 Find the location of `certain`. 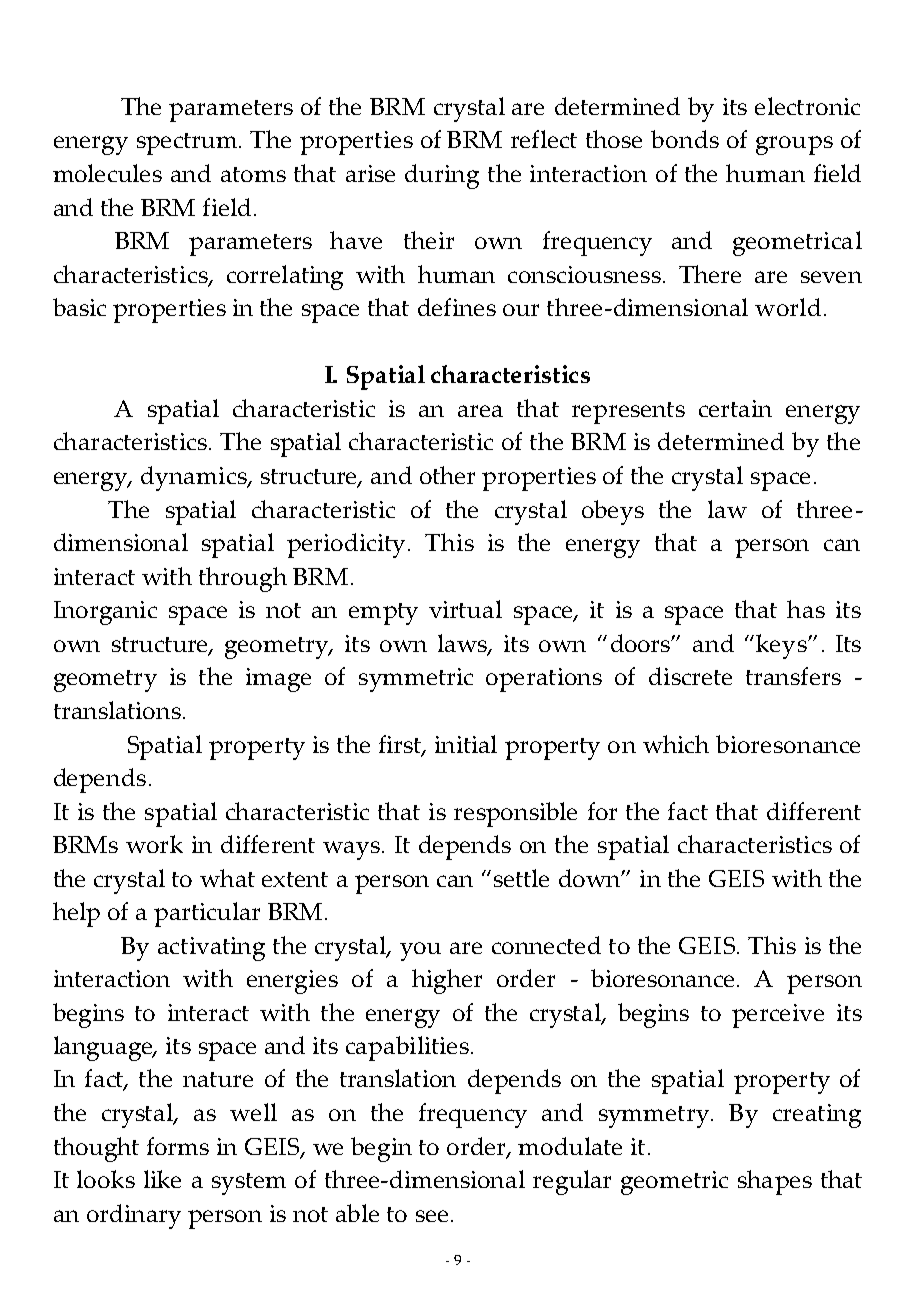

certain is located at coordinates (735, 408).
